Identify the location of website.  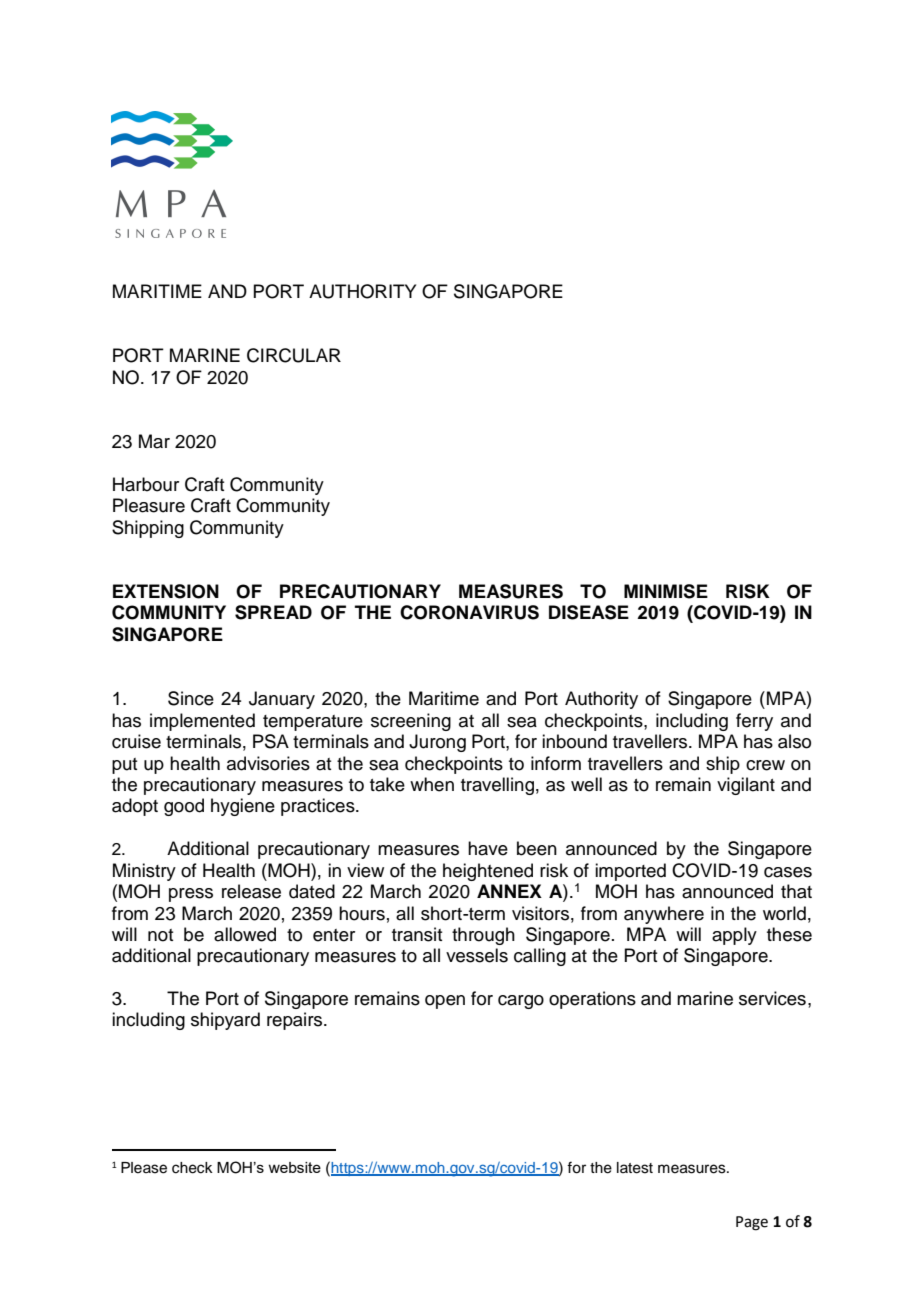
(294, 1167).
